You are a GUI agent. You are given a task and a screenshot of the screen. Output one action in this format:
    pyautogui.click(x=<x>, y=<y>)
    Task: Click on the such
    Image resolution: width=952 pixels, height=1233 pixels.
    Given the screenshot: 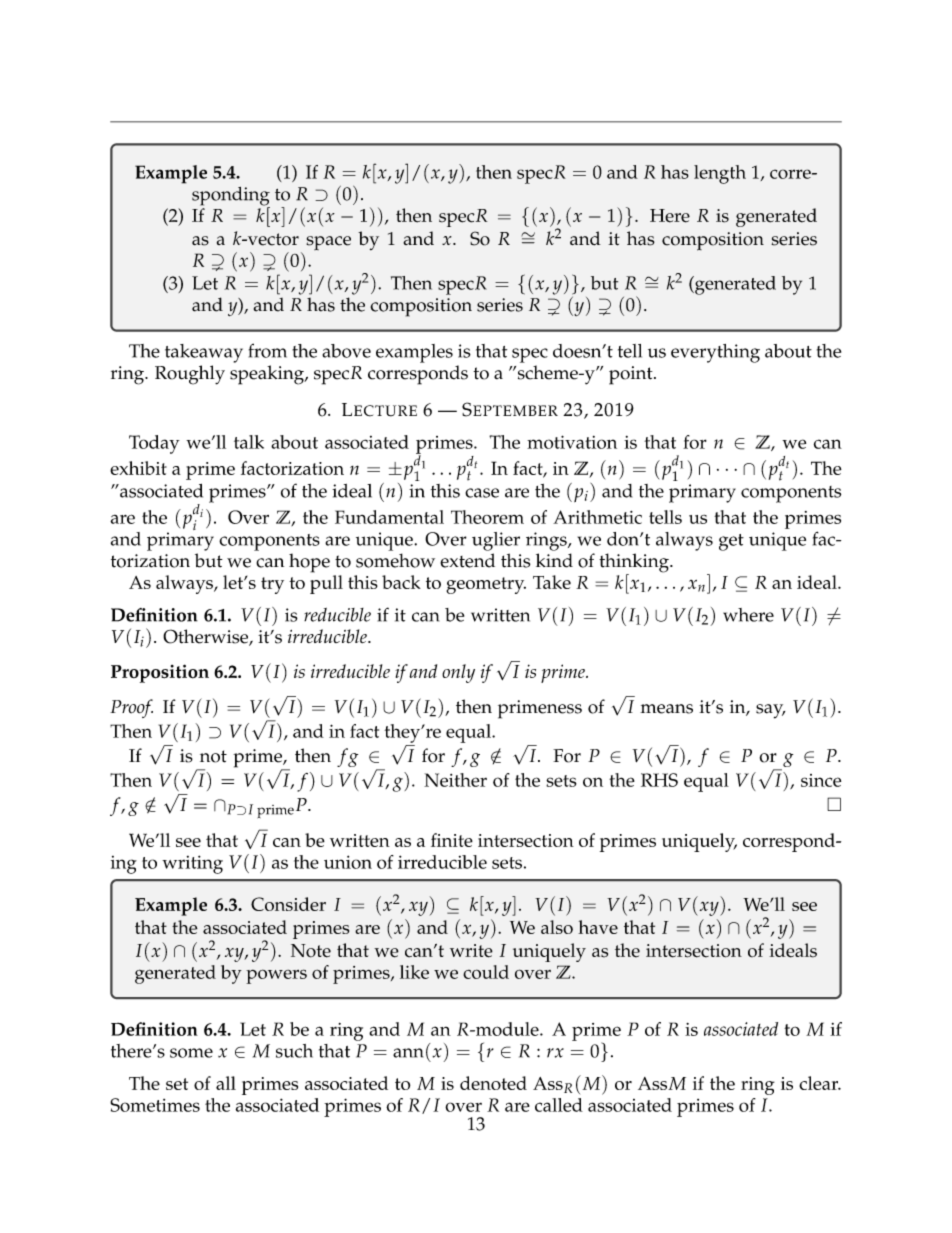 What is the action you would take?
    pyautogui.click(x=294, y=1051)
